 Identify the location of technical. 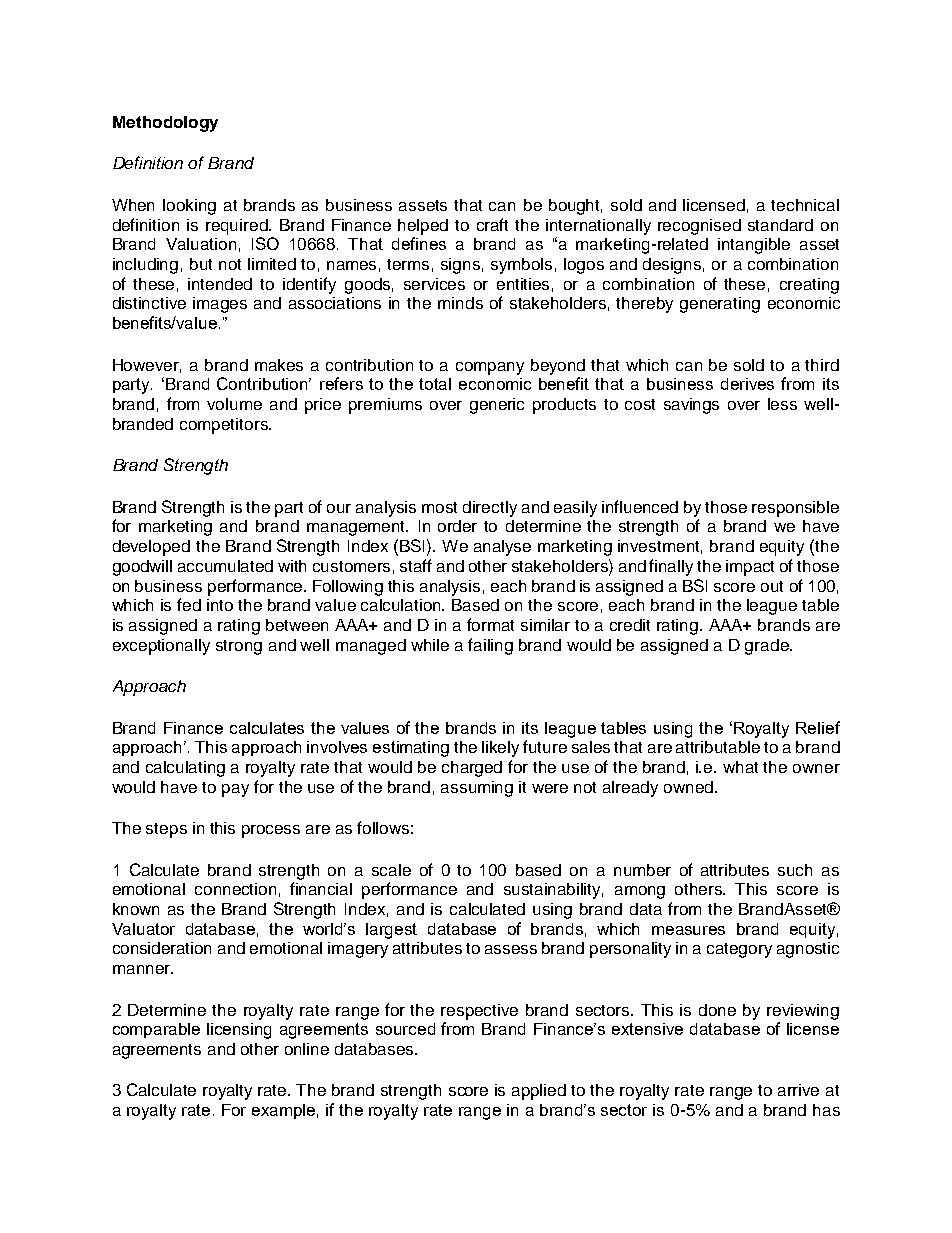
(805, 205).
